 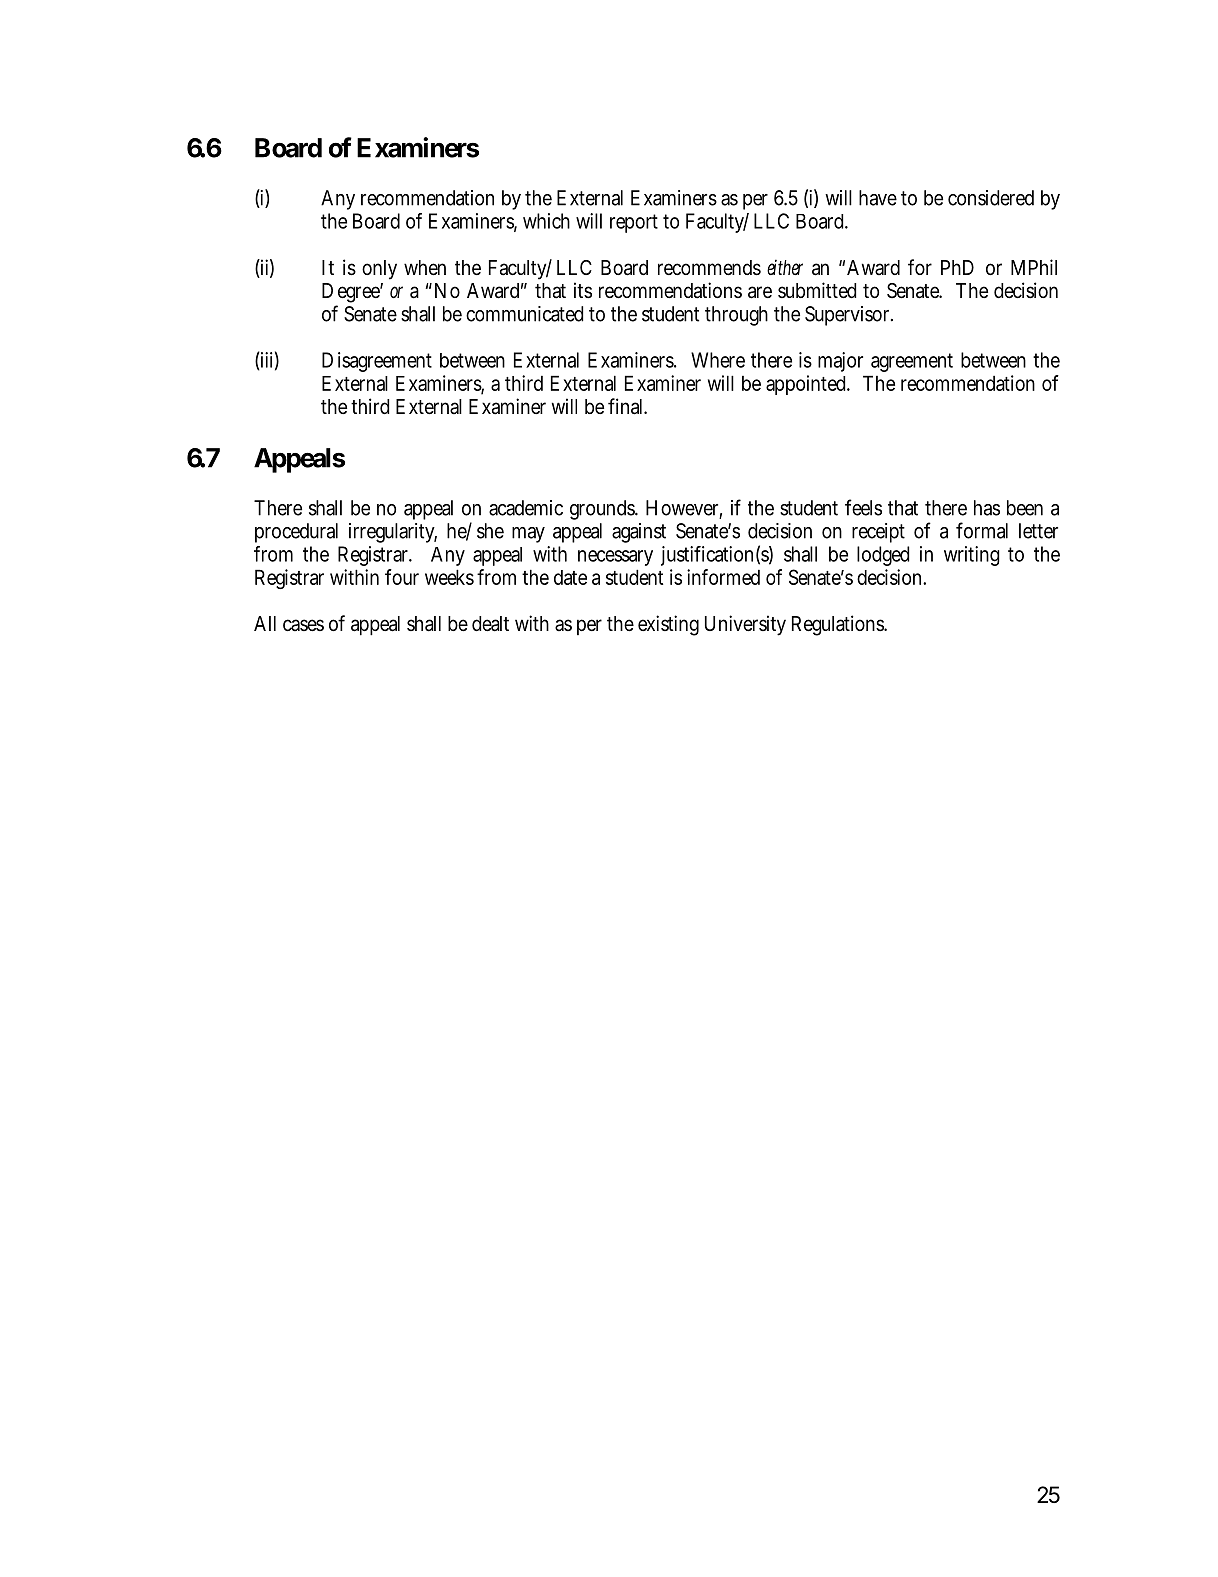 What do you see at coordinates (352, 294) in the screenshot?
I see `Degree` at bounding box center [352, 294].
